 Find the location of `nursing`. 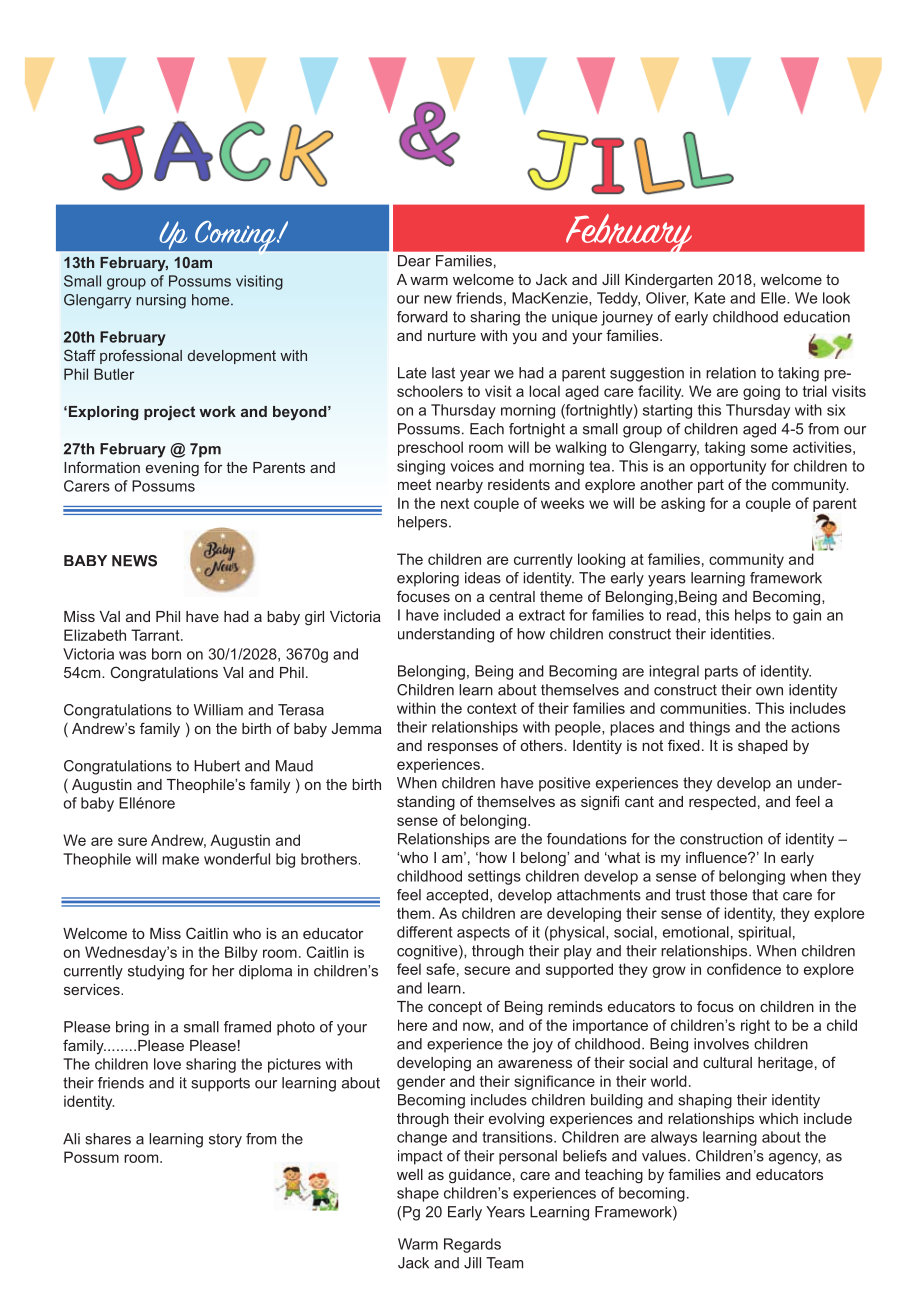

nursing is located at coordinates (161, 301).
